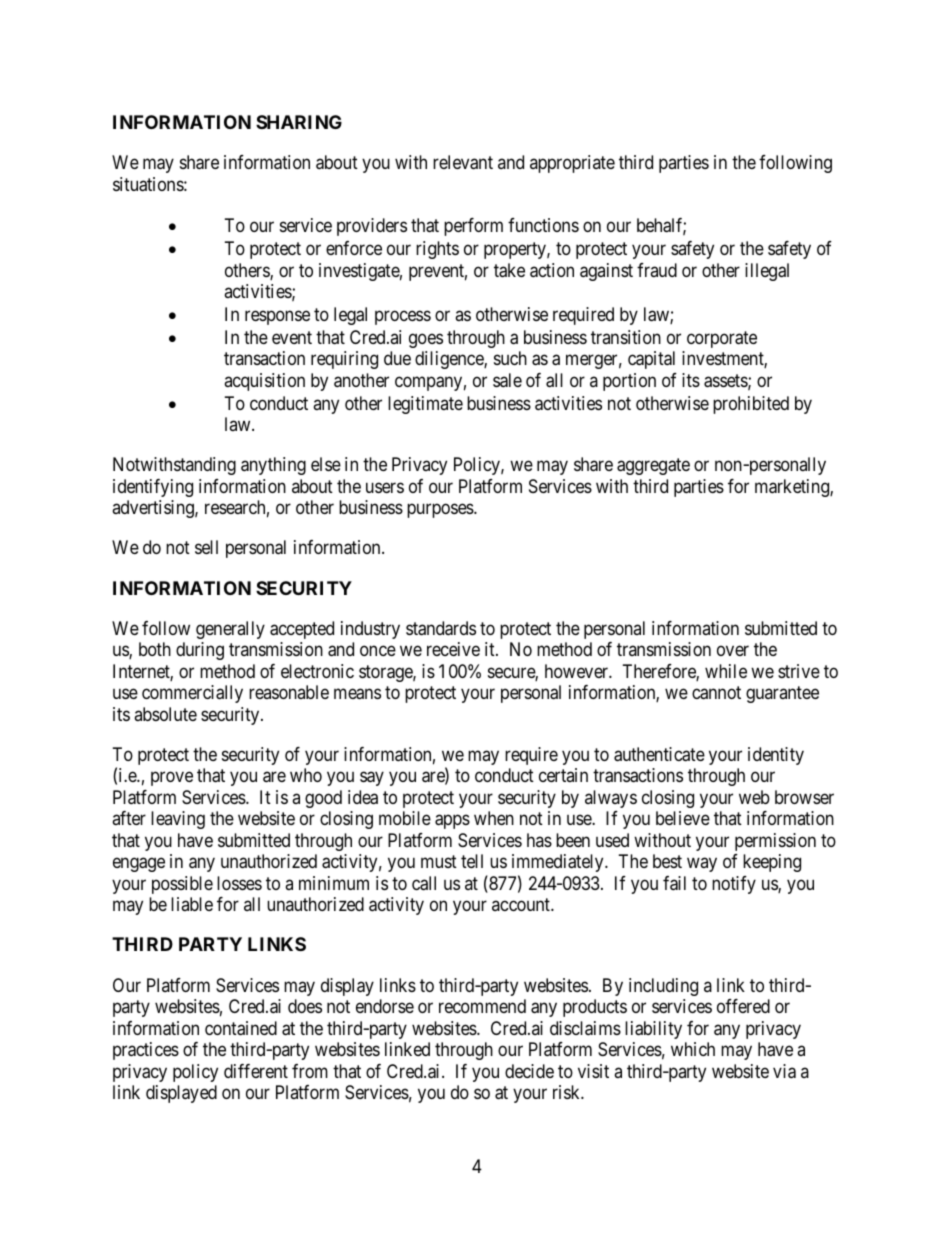 The width and height of the document is (952, 1233). Describe the element at coordinates (733, 651) in the document. I see `over` at that location.
